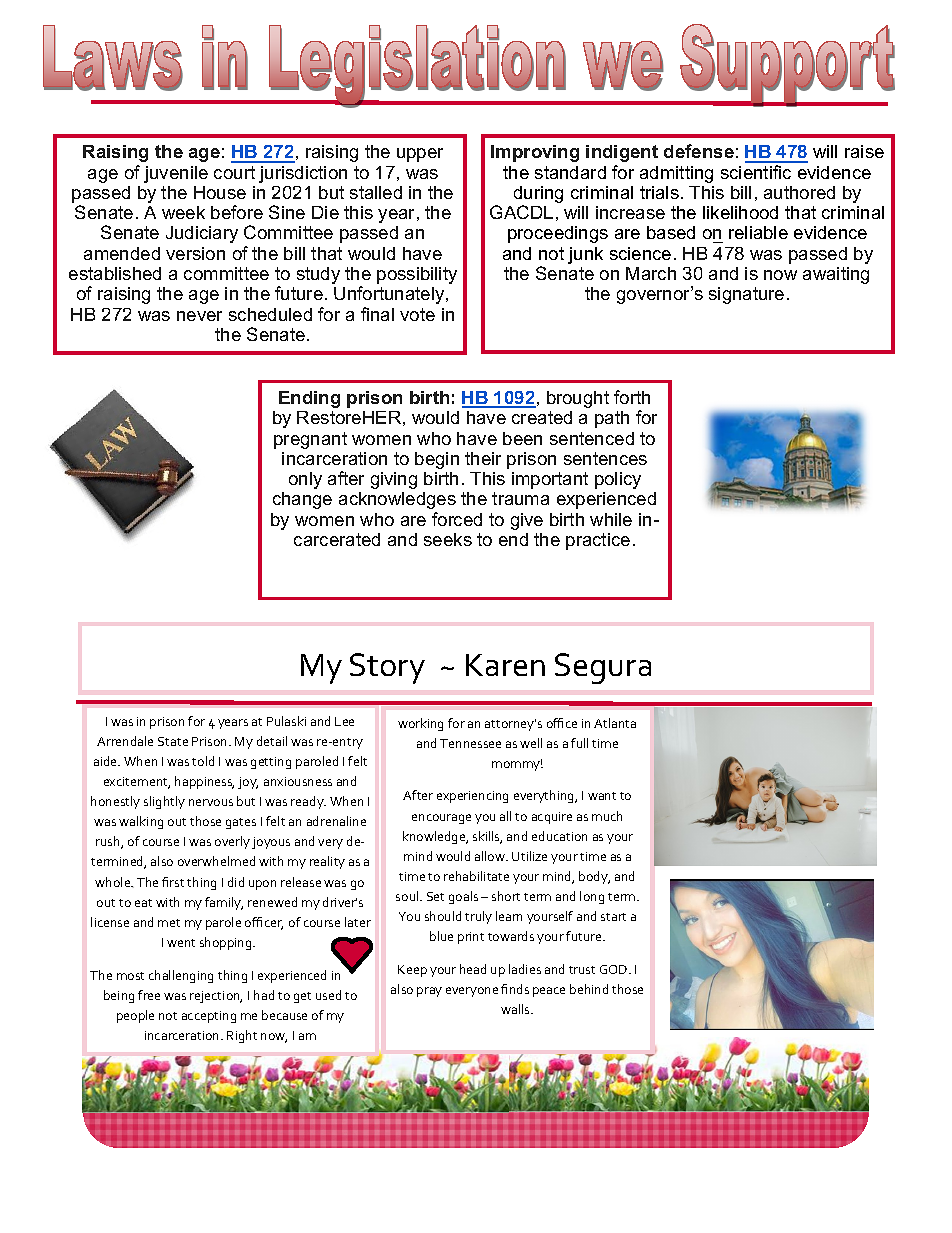 The width and height of the image is (952, 1233). What do you see at coordinates (491, 856) in the image?
I see `allow` at bounding box center [491, 856].
